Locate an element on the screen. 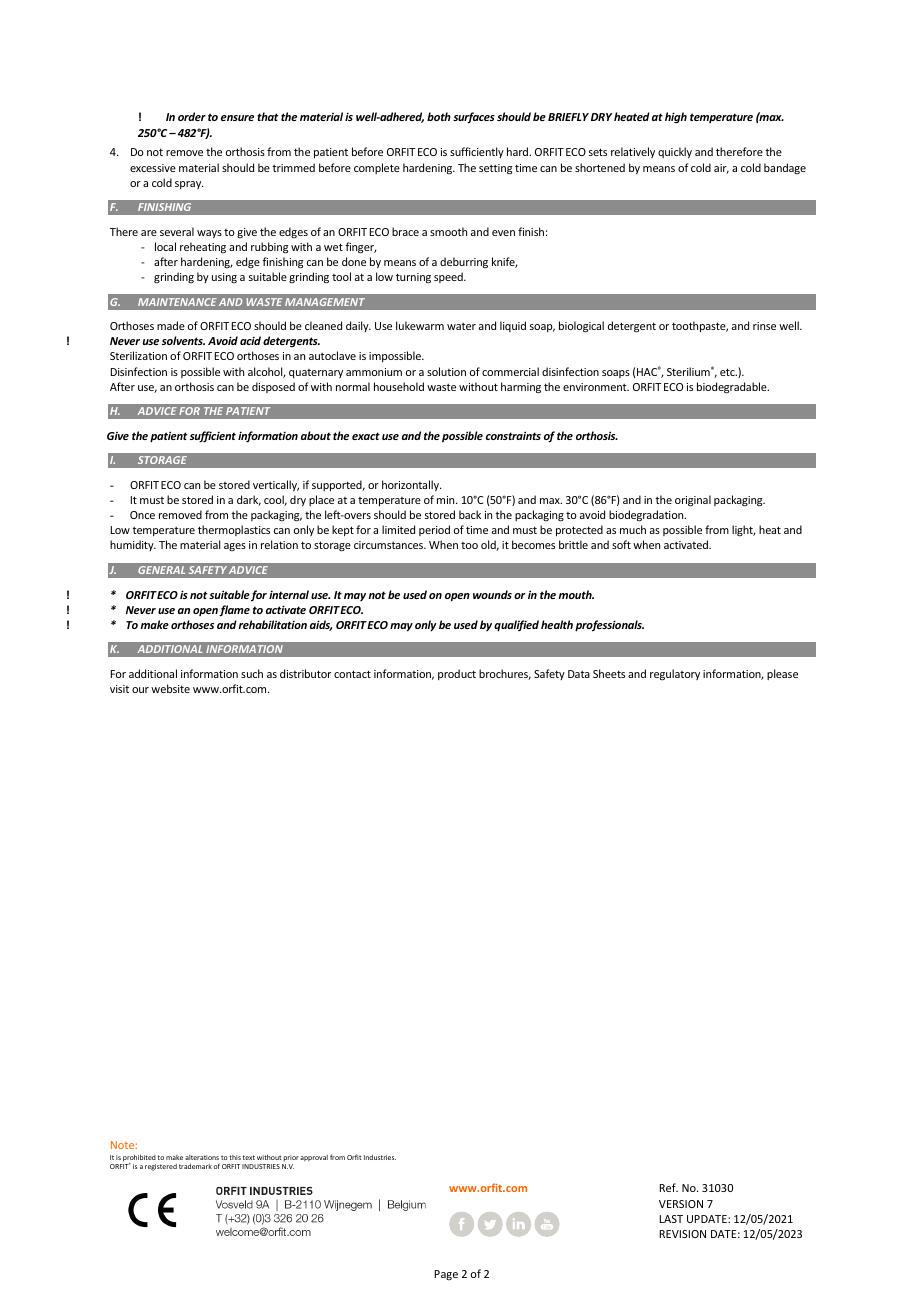 The image size is (924, 1308). air is located at coordinates (721, 169).
